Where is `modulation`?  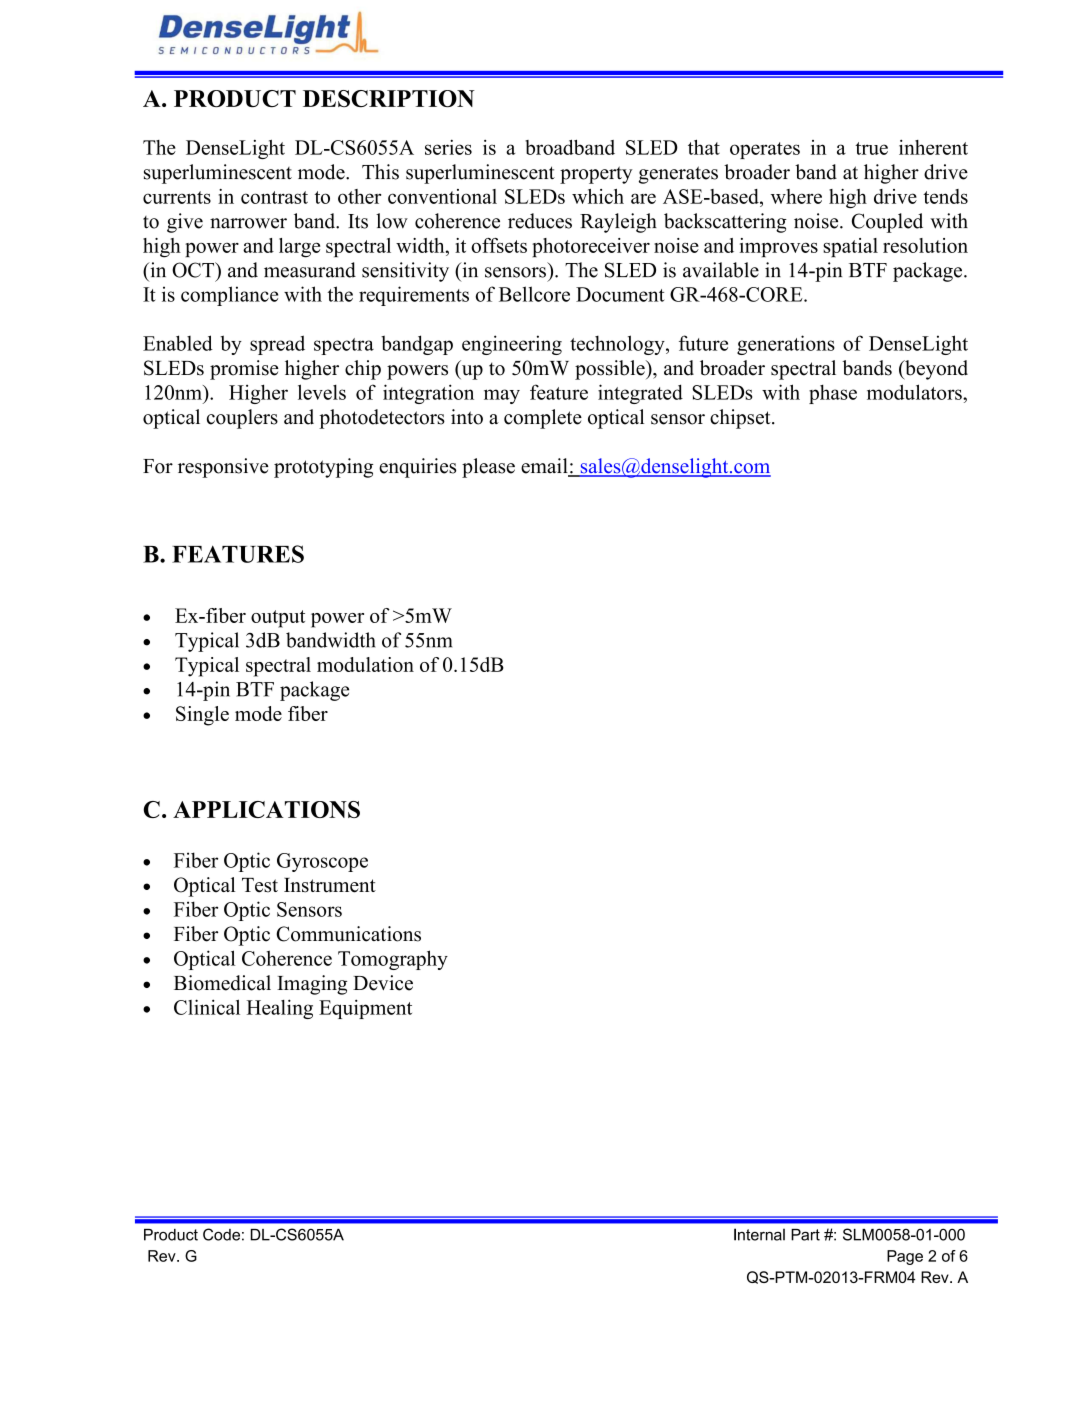
modulation is located at coordinates (365, 664).
